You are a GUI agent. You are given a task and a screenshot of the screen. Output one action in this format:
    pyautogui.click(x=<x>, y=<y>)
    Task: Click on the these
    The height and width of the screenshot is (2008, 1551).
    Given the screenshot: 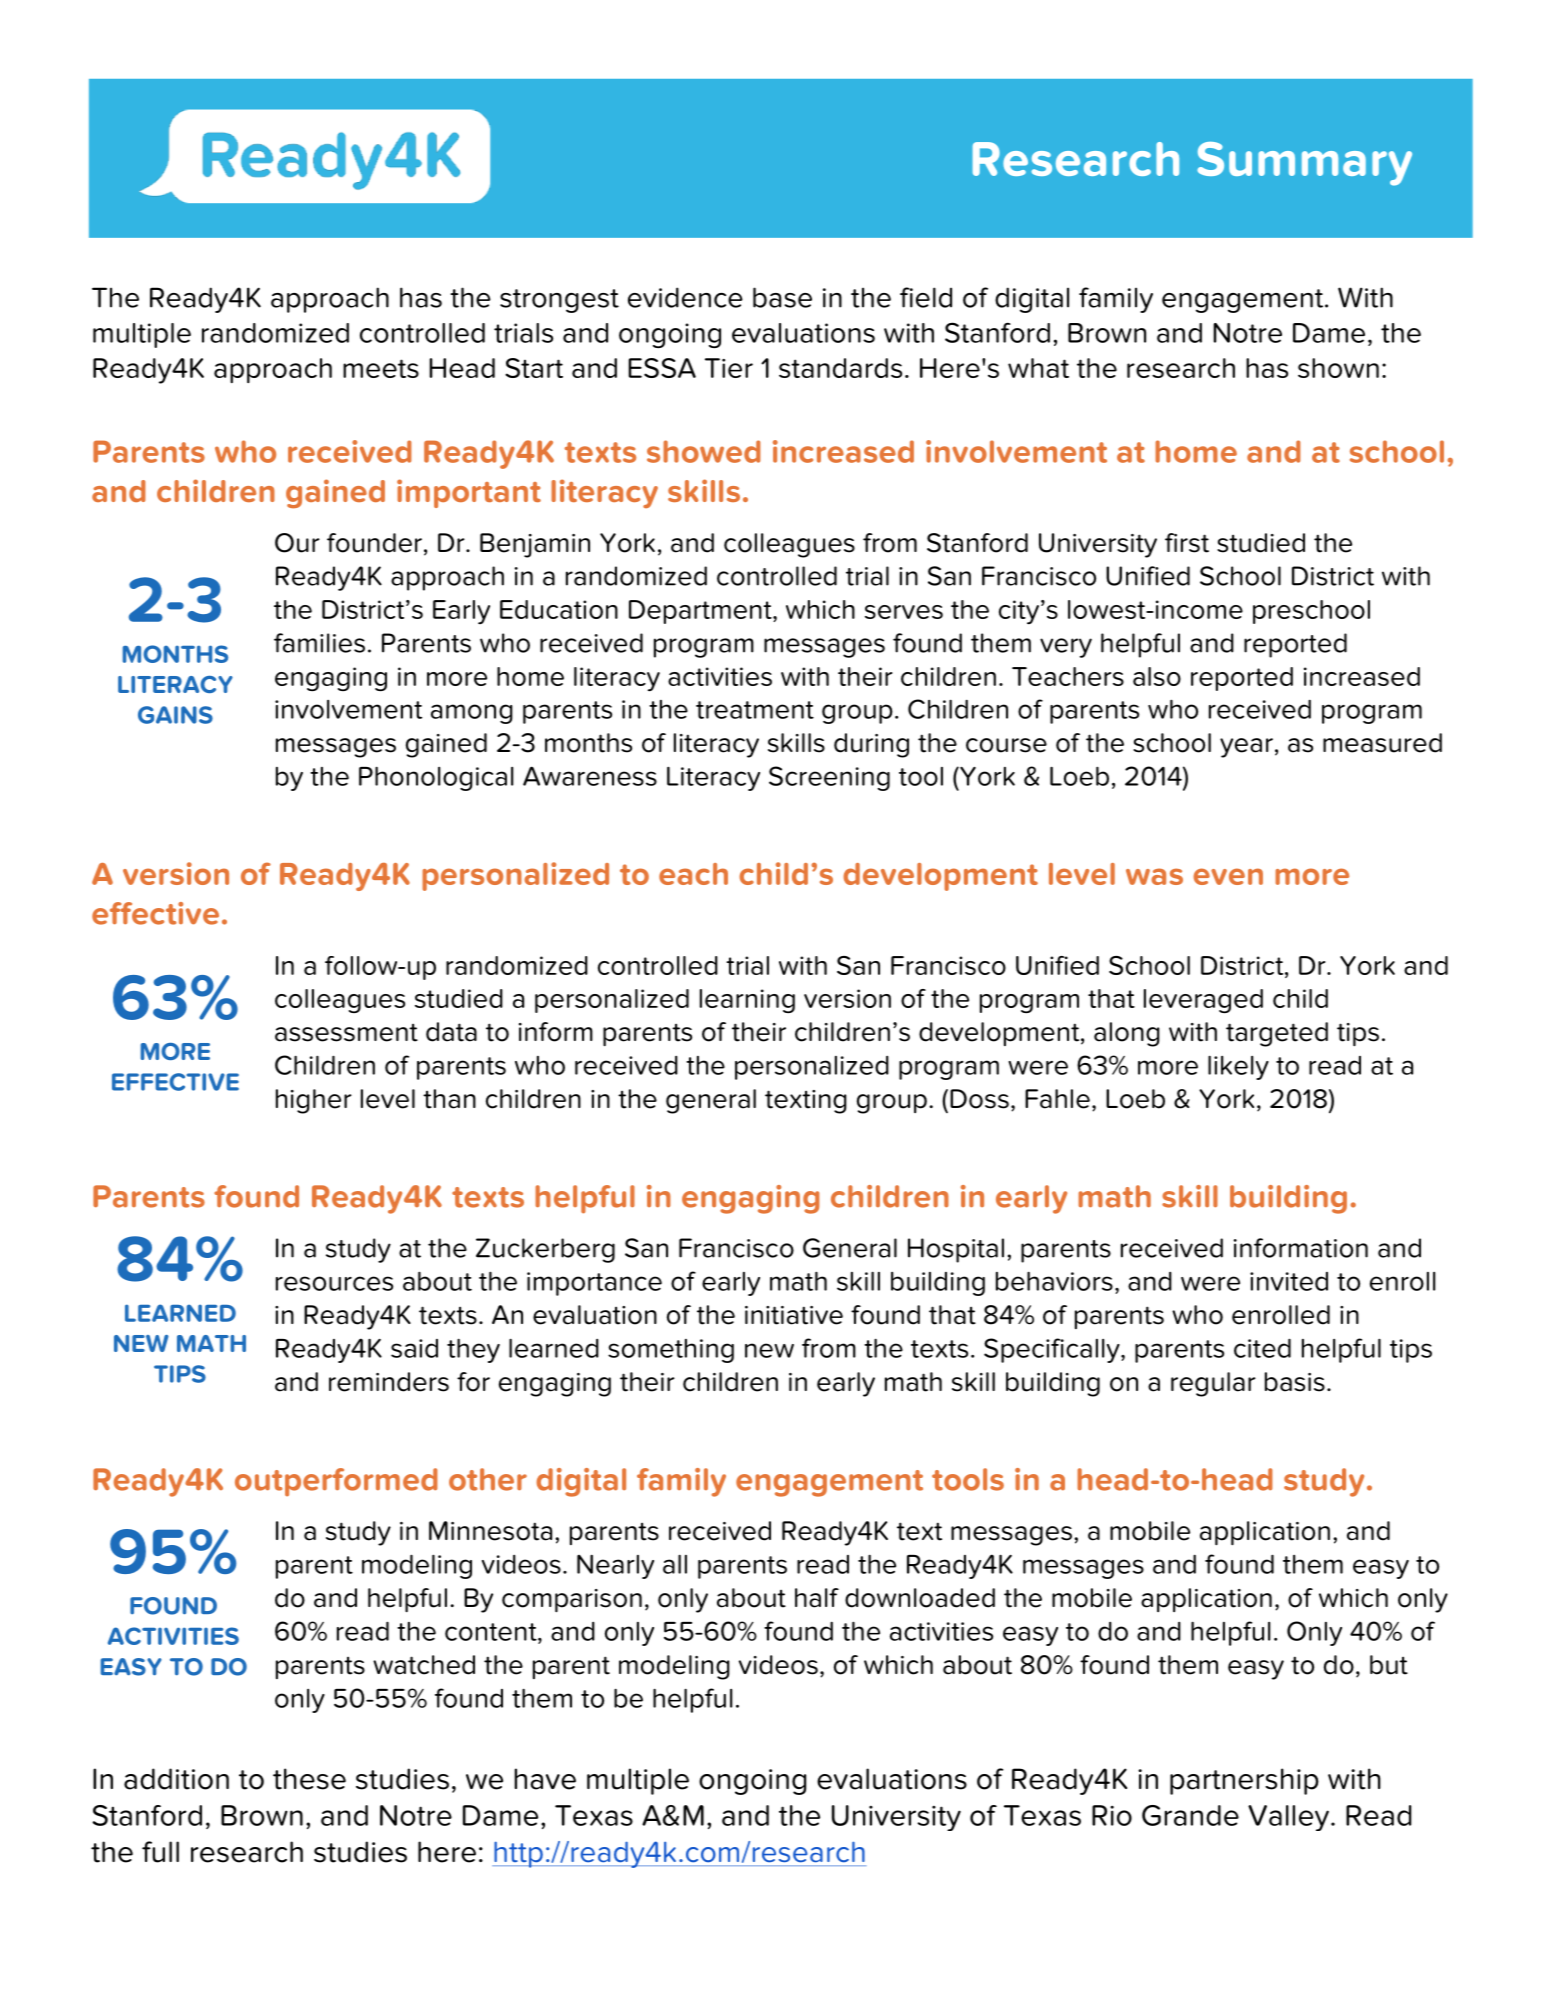 What is the action you would take?
    pyautogui.click(x=309, y=1779)
